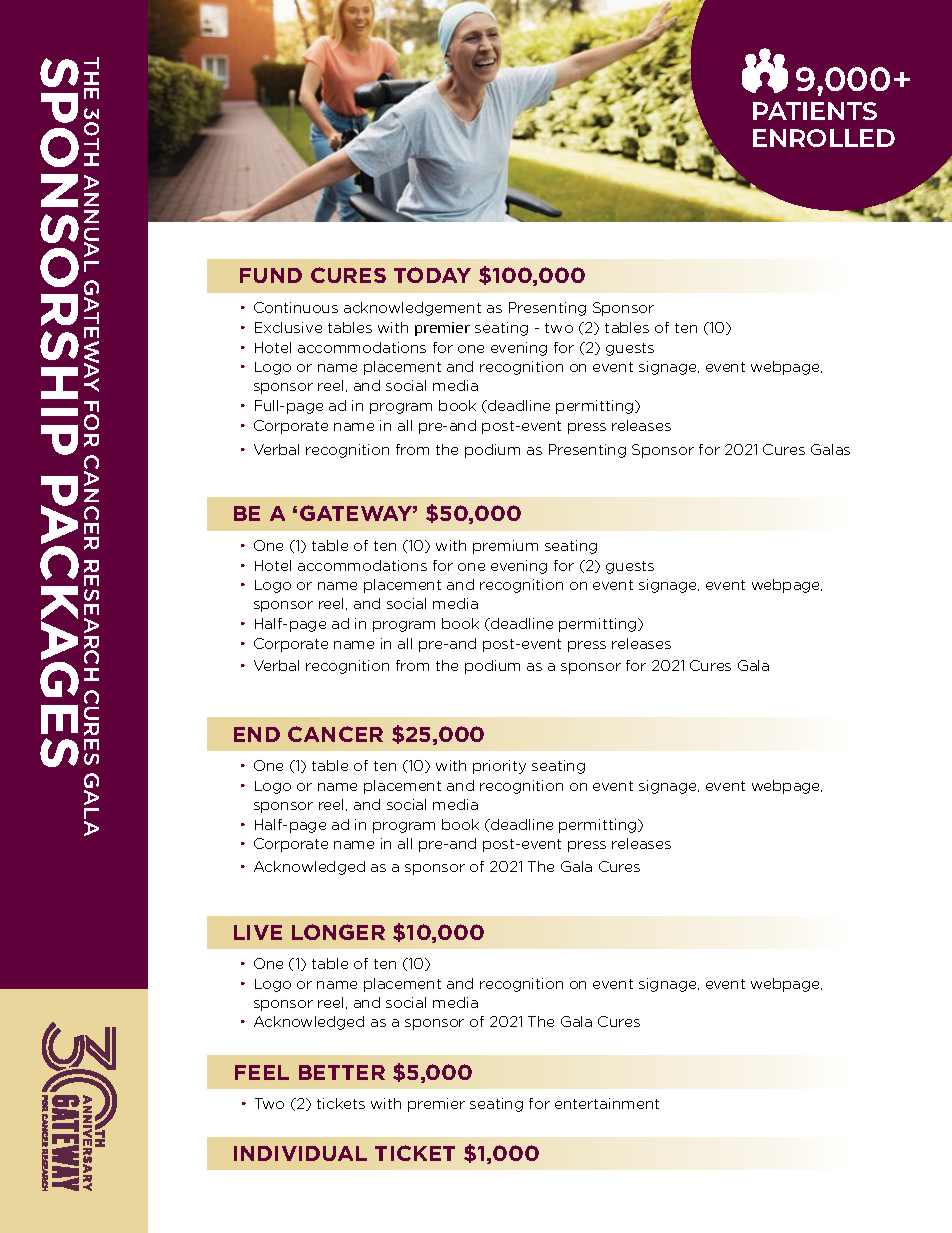 The height and width of the screenshot is (1233, 952). I want to click on BETTER, so click(342, 1072).
